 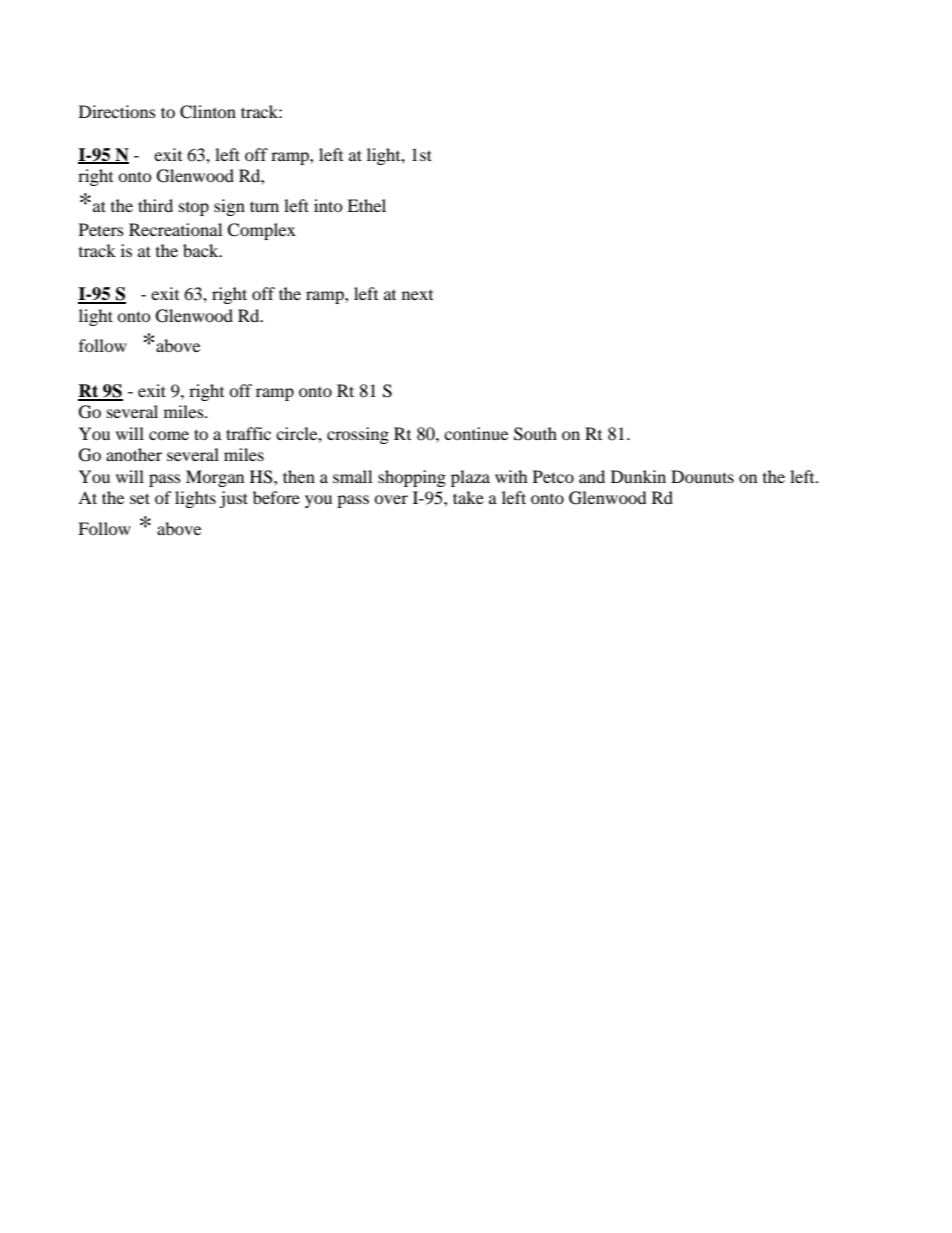 I want to click on next, so click(x=417, y=295).
